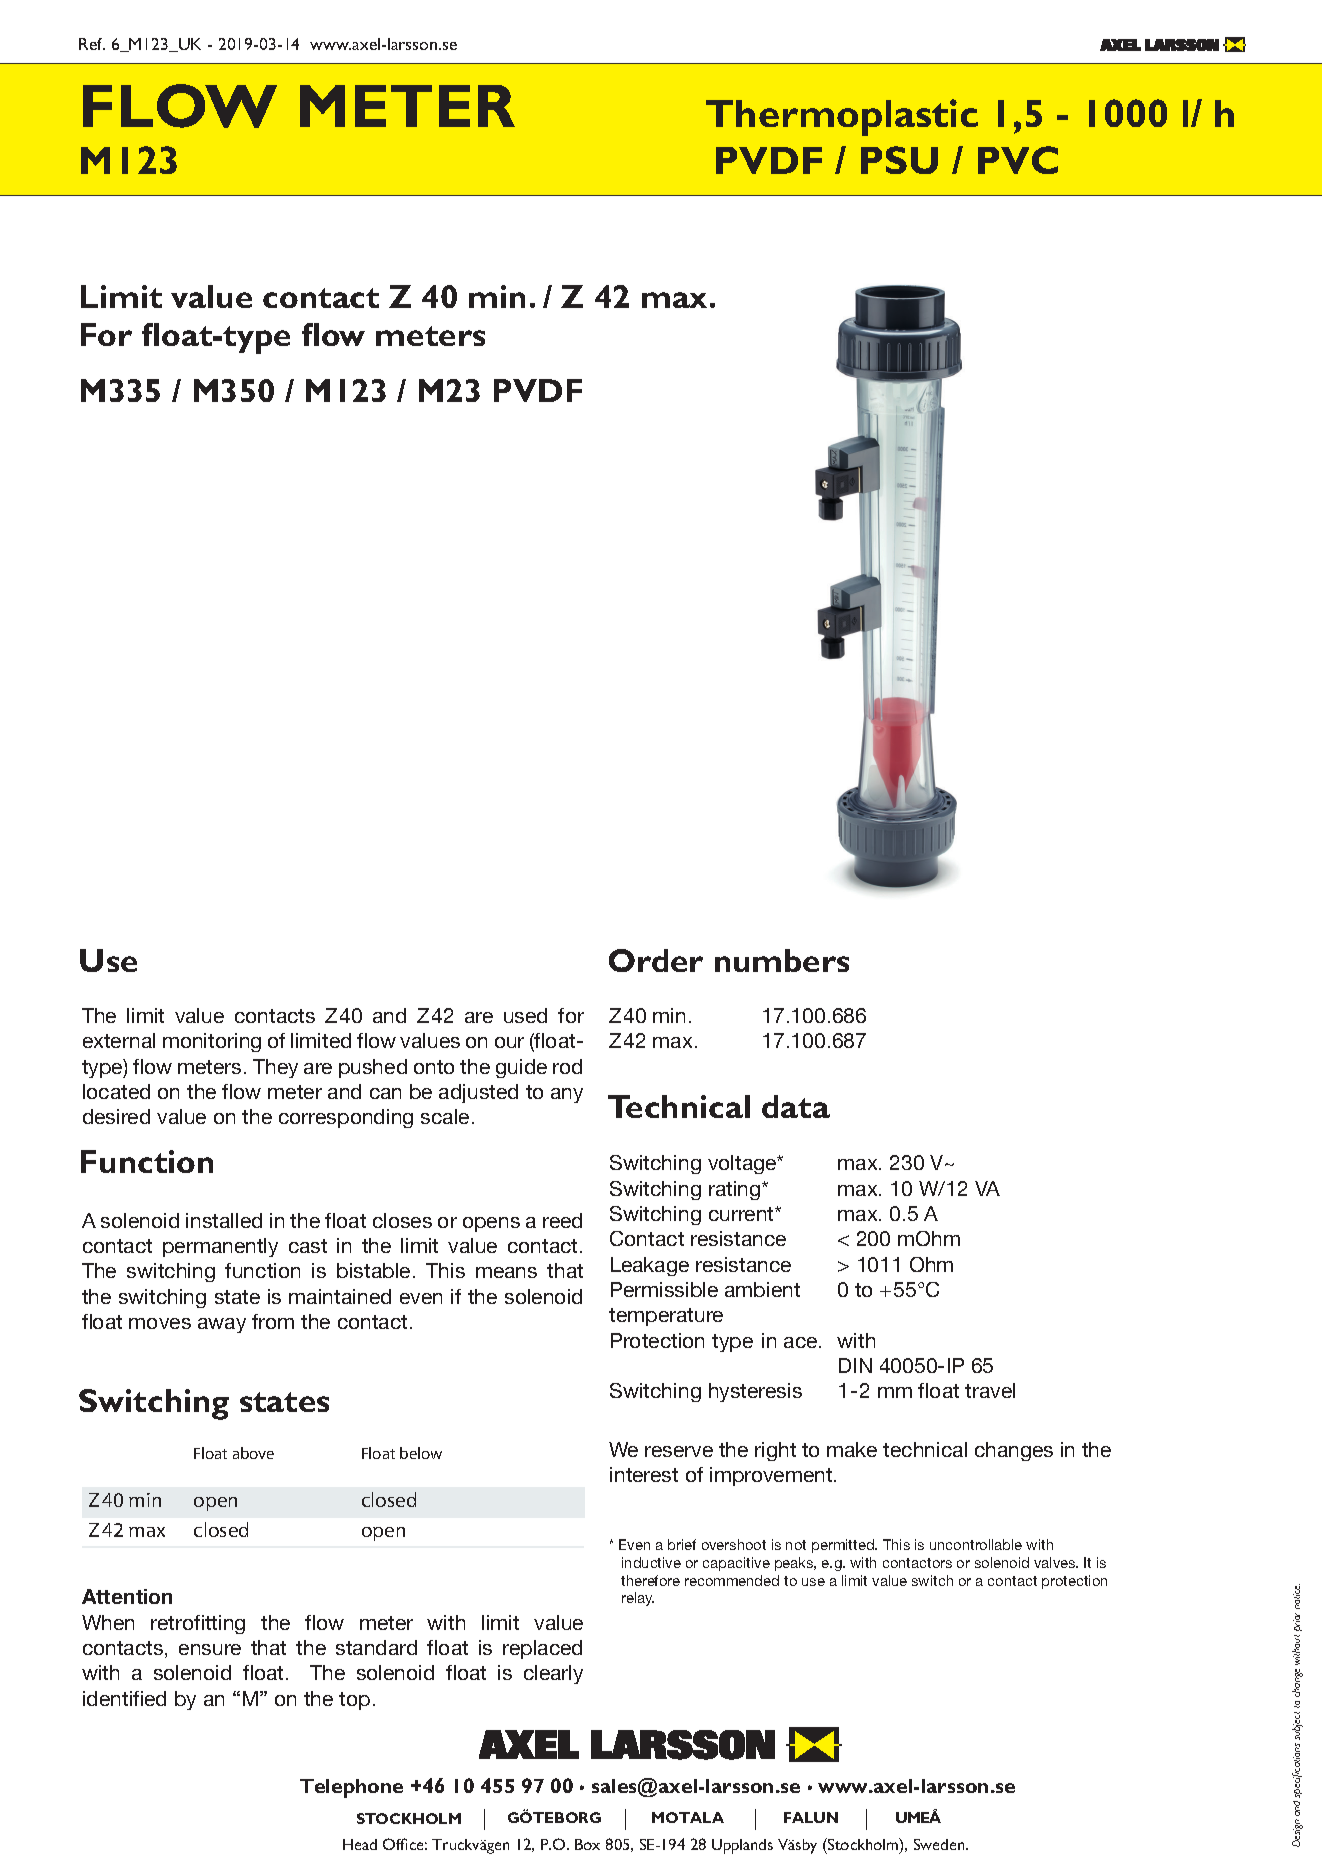  What do you see at coordinates (525, 1015) in the screenshot?
I see `used` at bounding box center [525, 1015].
